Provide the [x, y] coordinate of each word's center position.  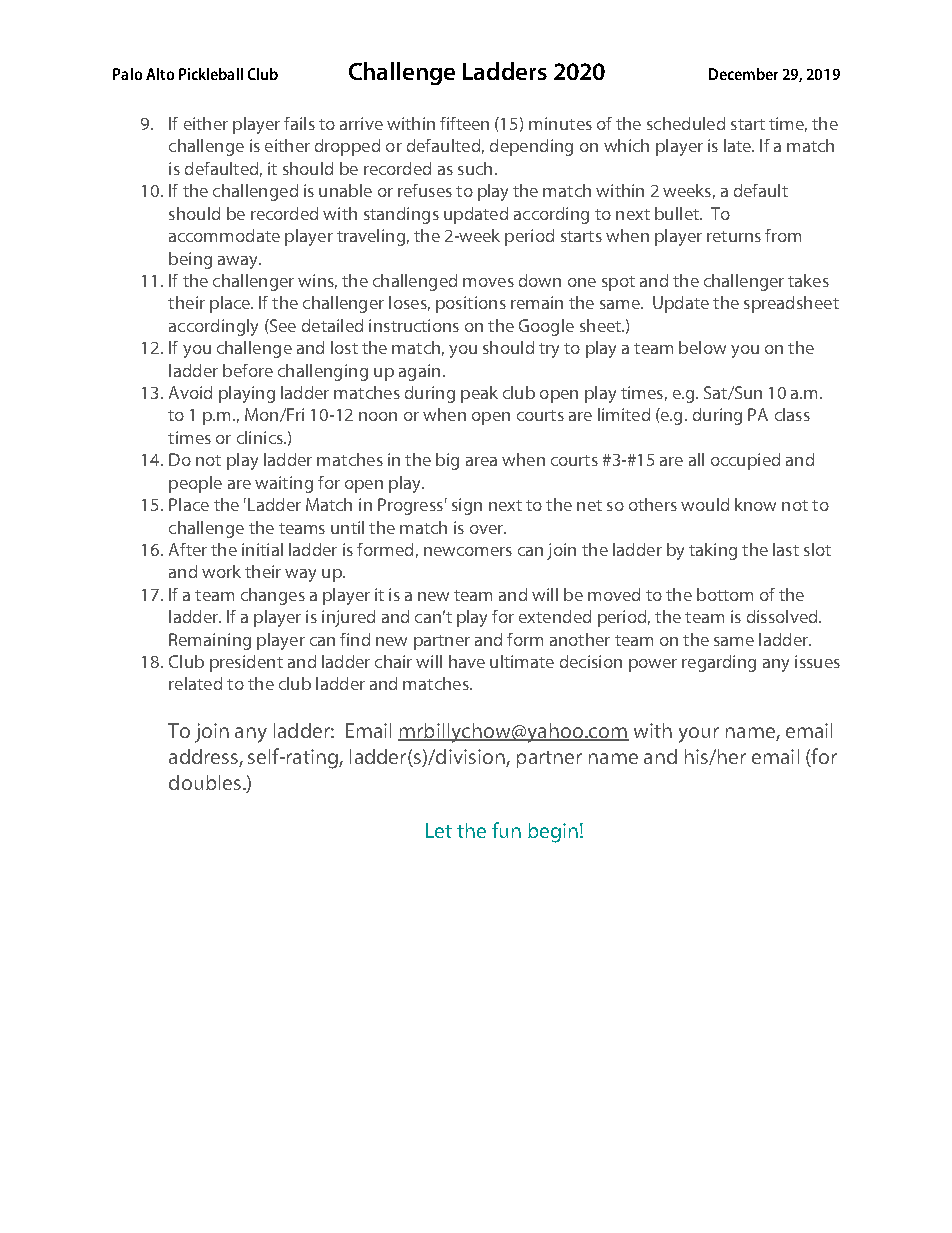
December [743, 74]
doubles [205, 782]
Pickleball [211, 74]
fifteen [464, 123]
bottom [725, 594]
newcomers [468, 551]
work [221, 571]
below [702, 347]
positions [471, 304]
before [248, 370]
